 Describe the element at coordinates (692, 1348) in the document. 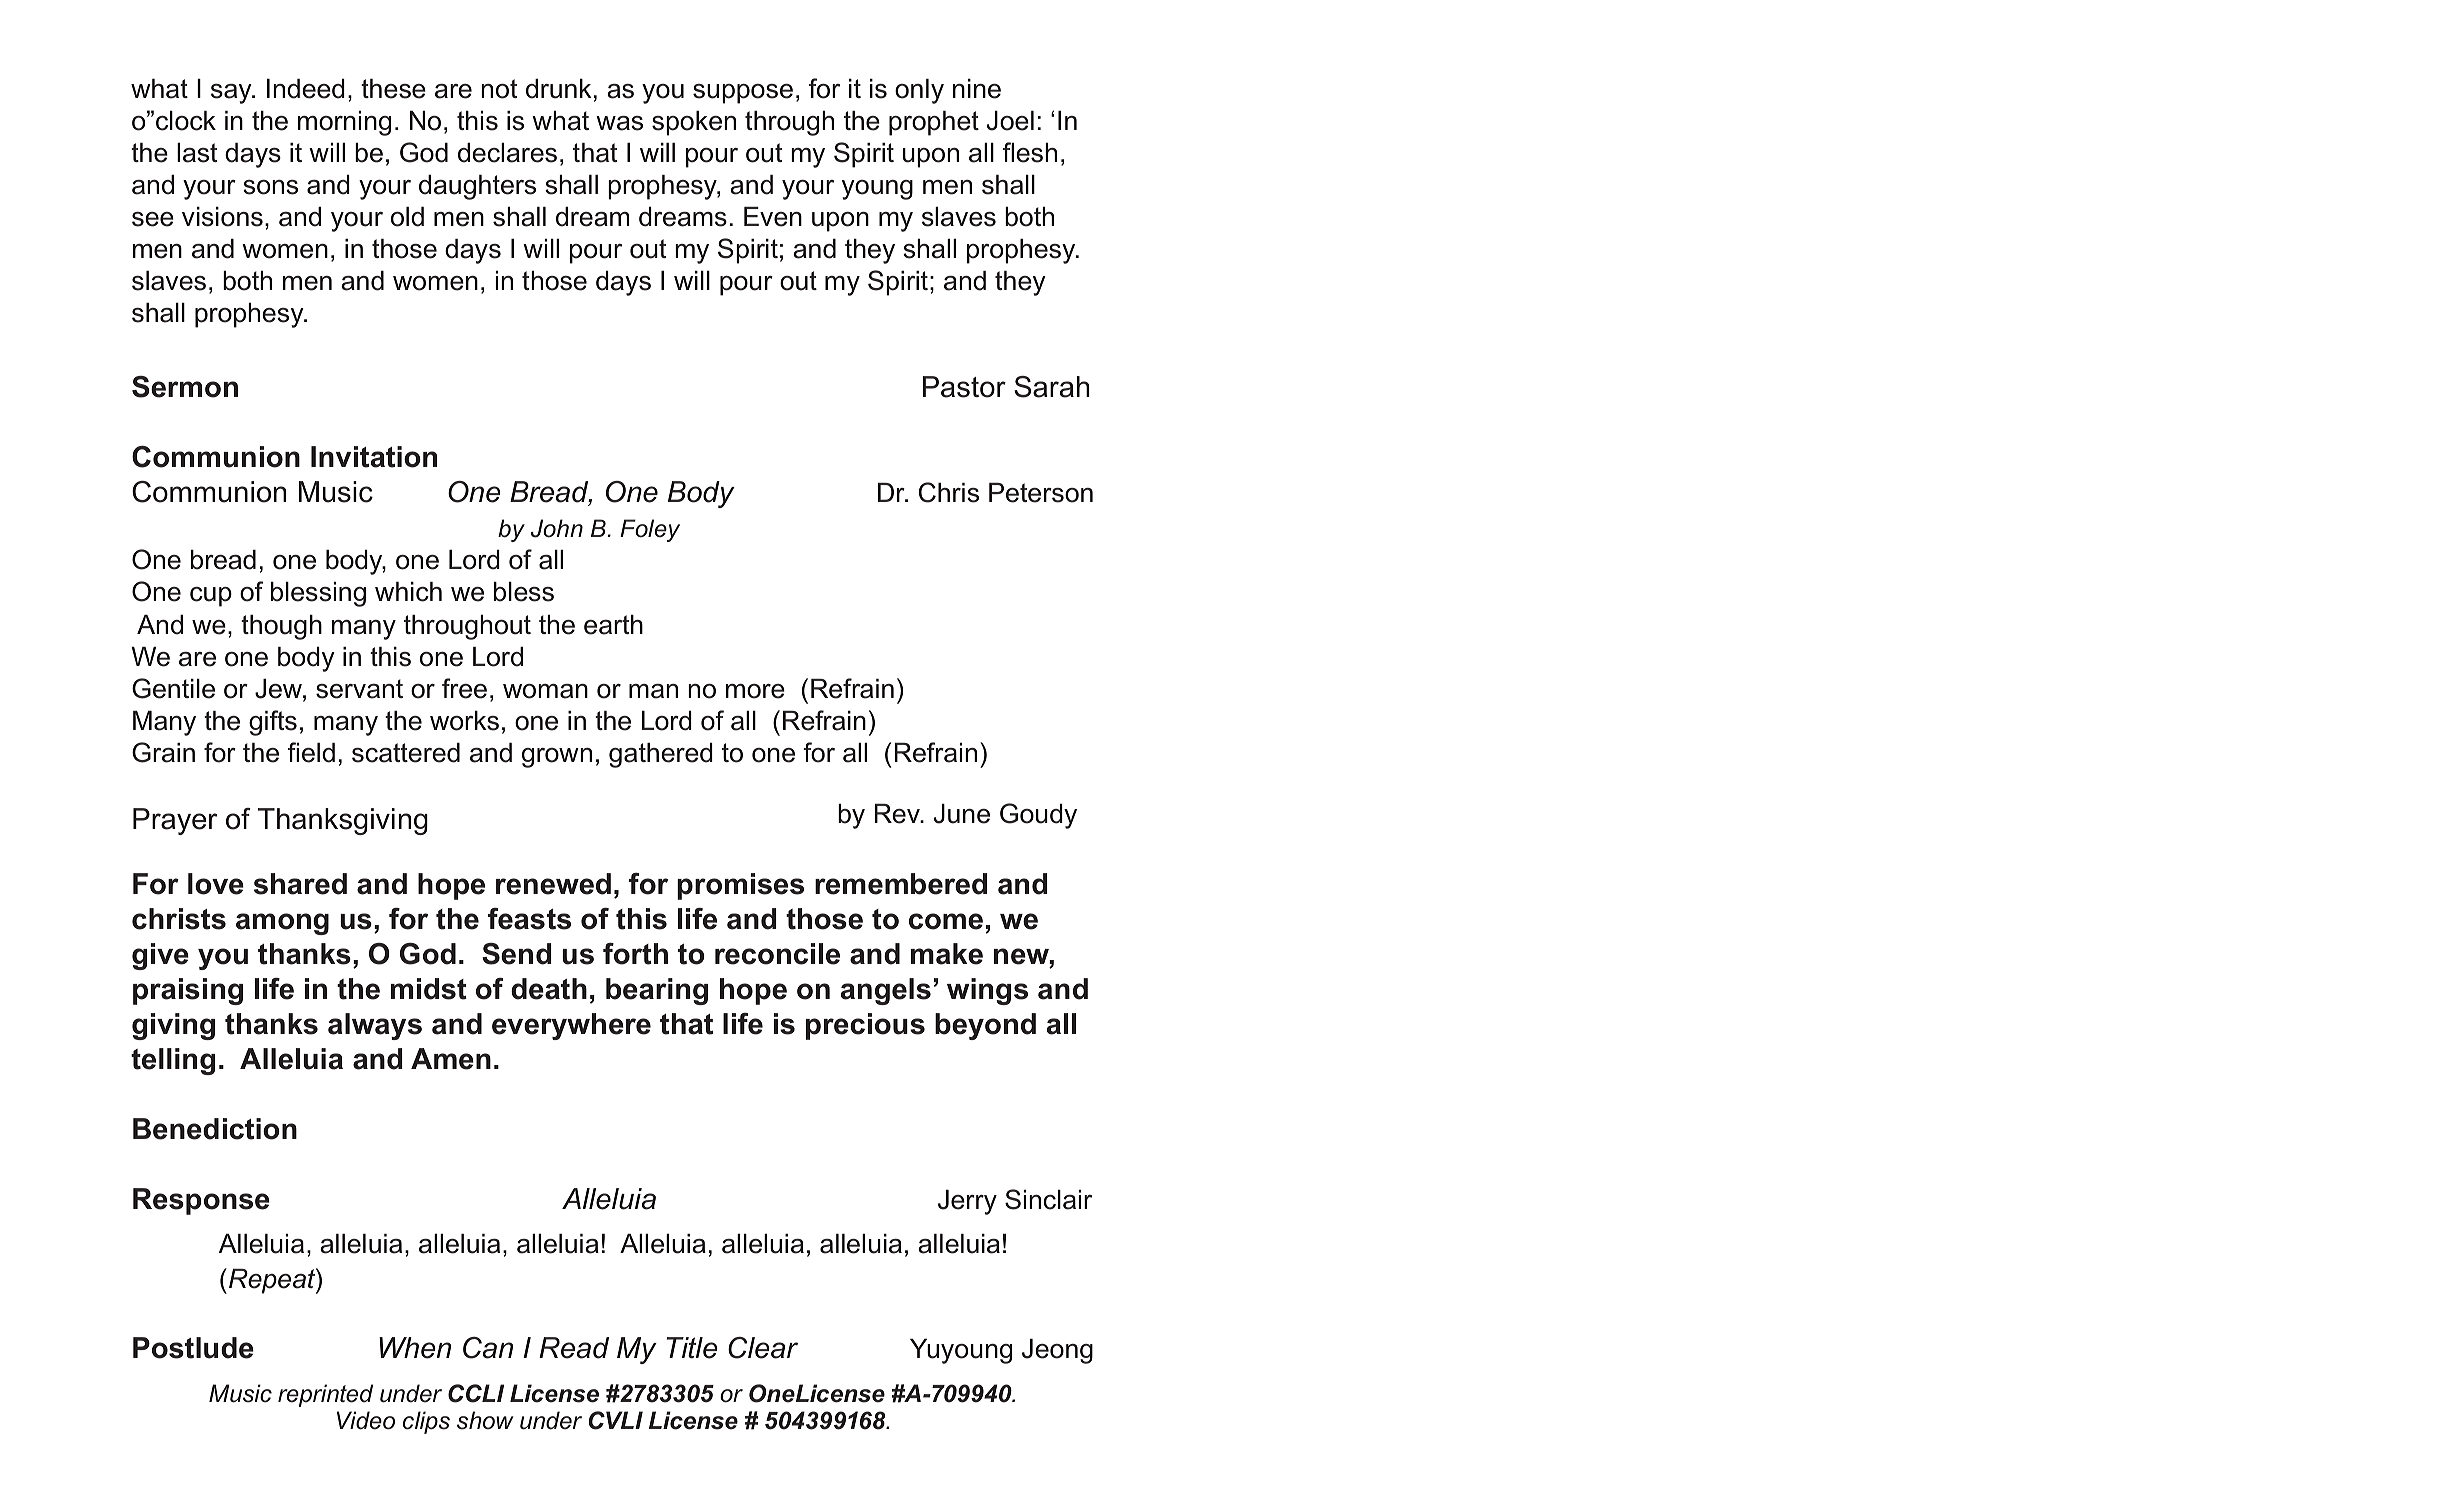

I see `Title` at that location.
